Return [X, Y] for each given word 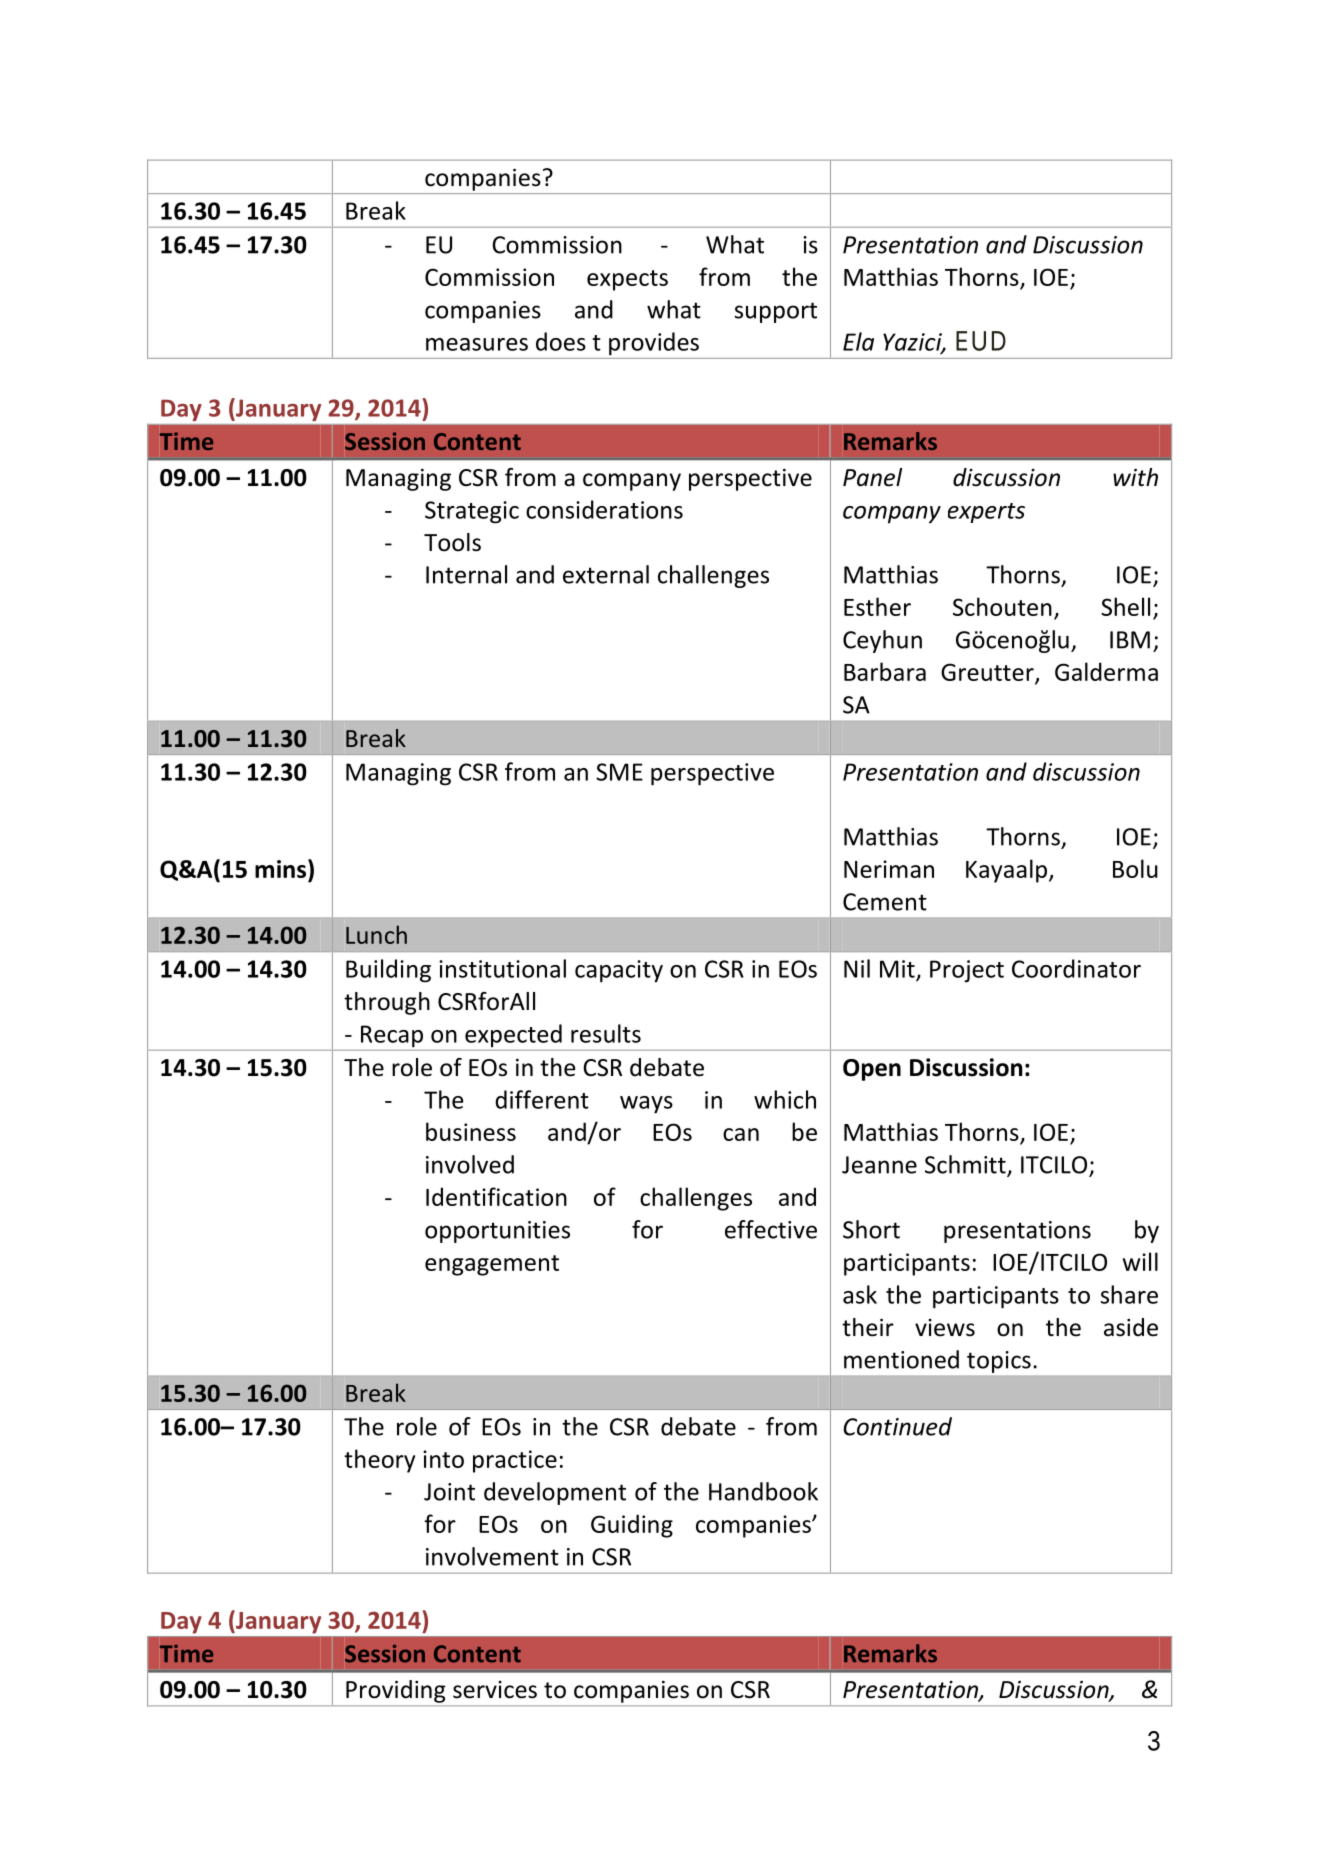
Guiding [632, 1526]
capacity [619, 971]
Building [388, 971]
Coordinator [1076, 968]
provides [654, 344]
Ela [858, 341]
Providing [395, 1691]
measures [477, 344]
